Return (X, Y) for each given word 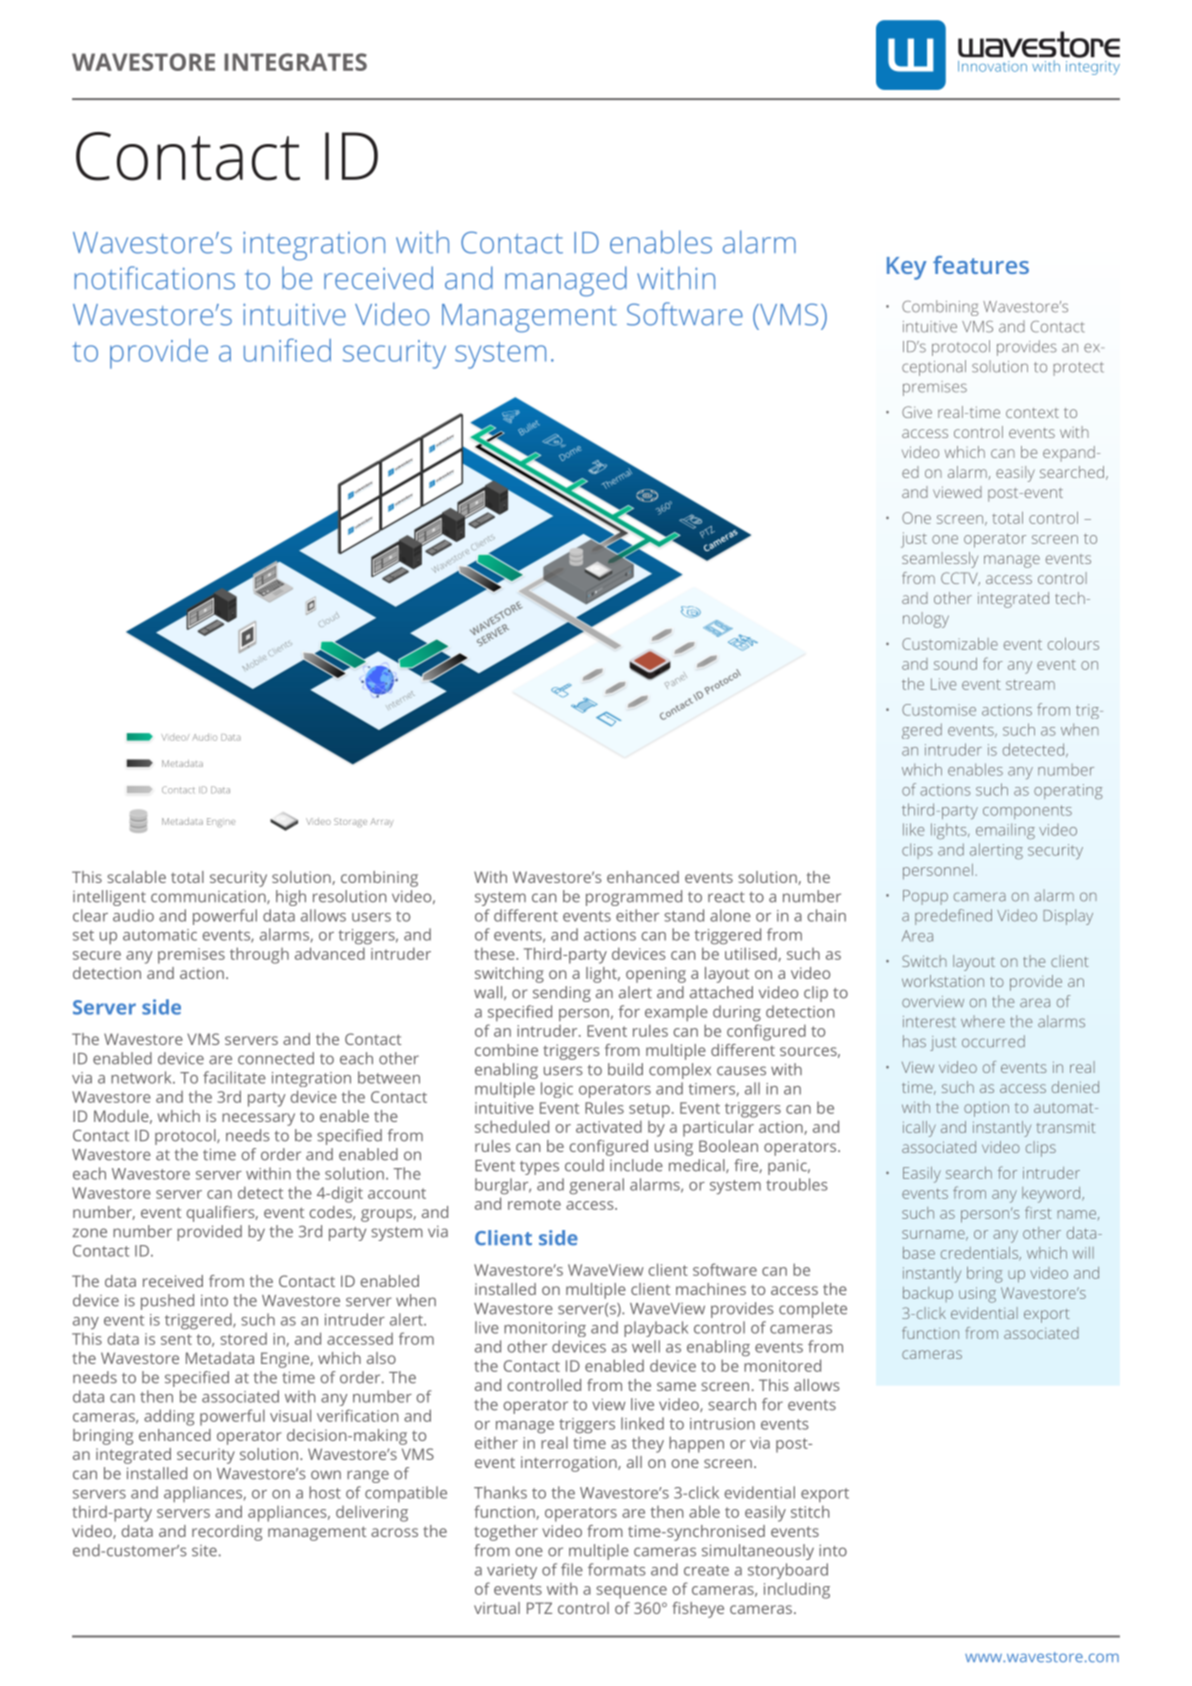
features (981, 265)
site (204, 1551)
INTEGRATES (295, 62)
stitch (810, 1511)
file (572, 1569)
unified (287, 350)
